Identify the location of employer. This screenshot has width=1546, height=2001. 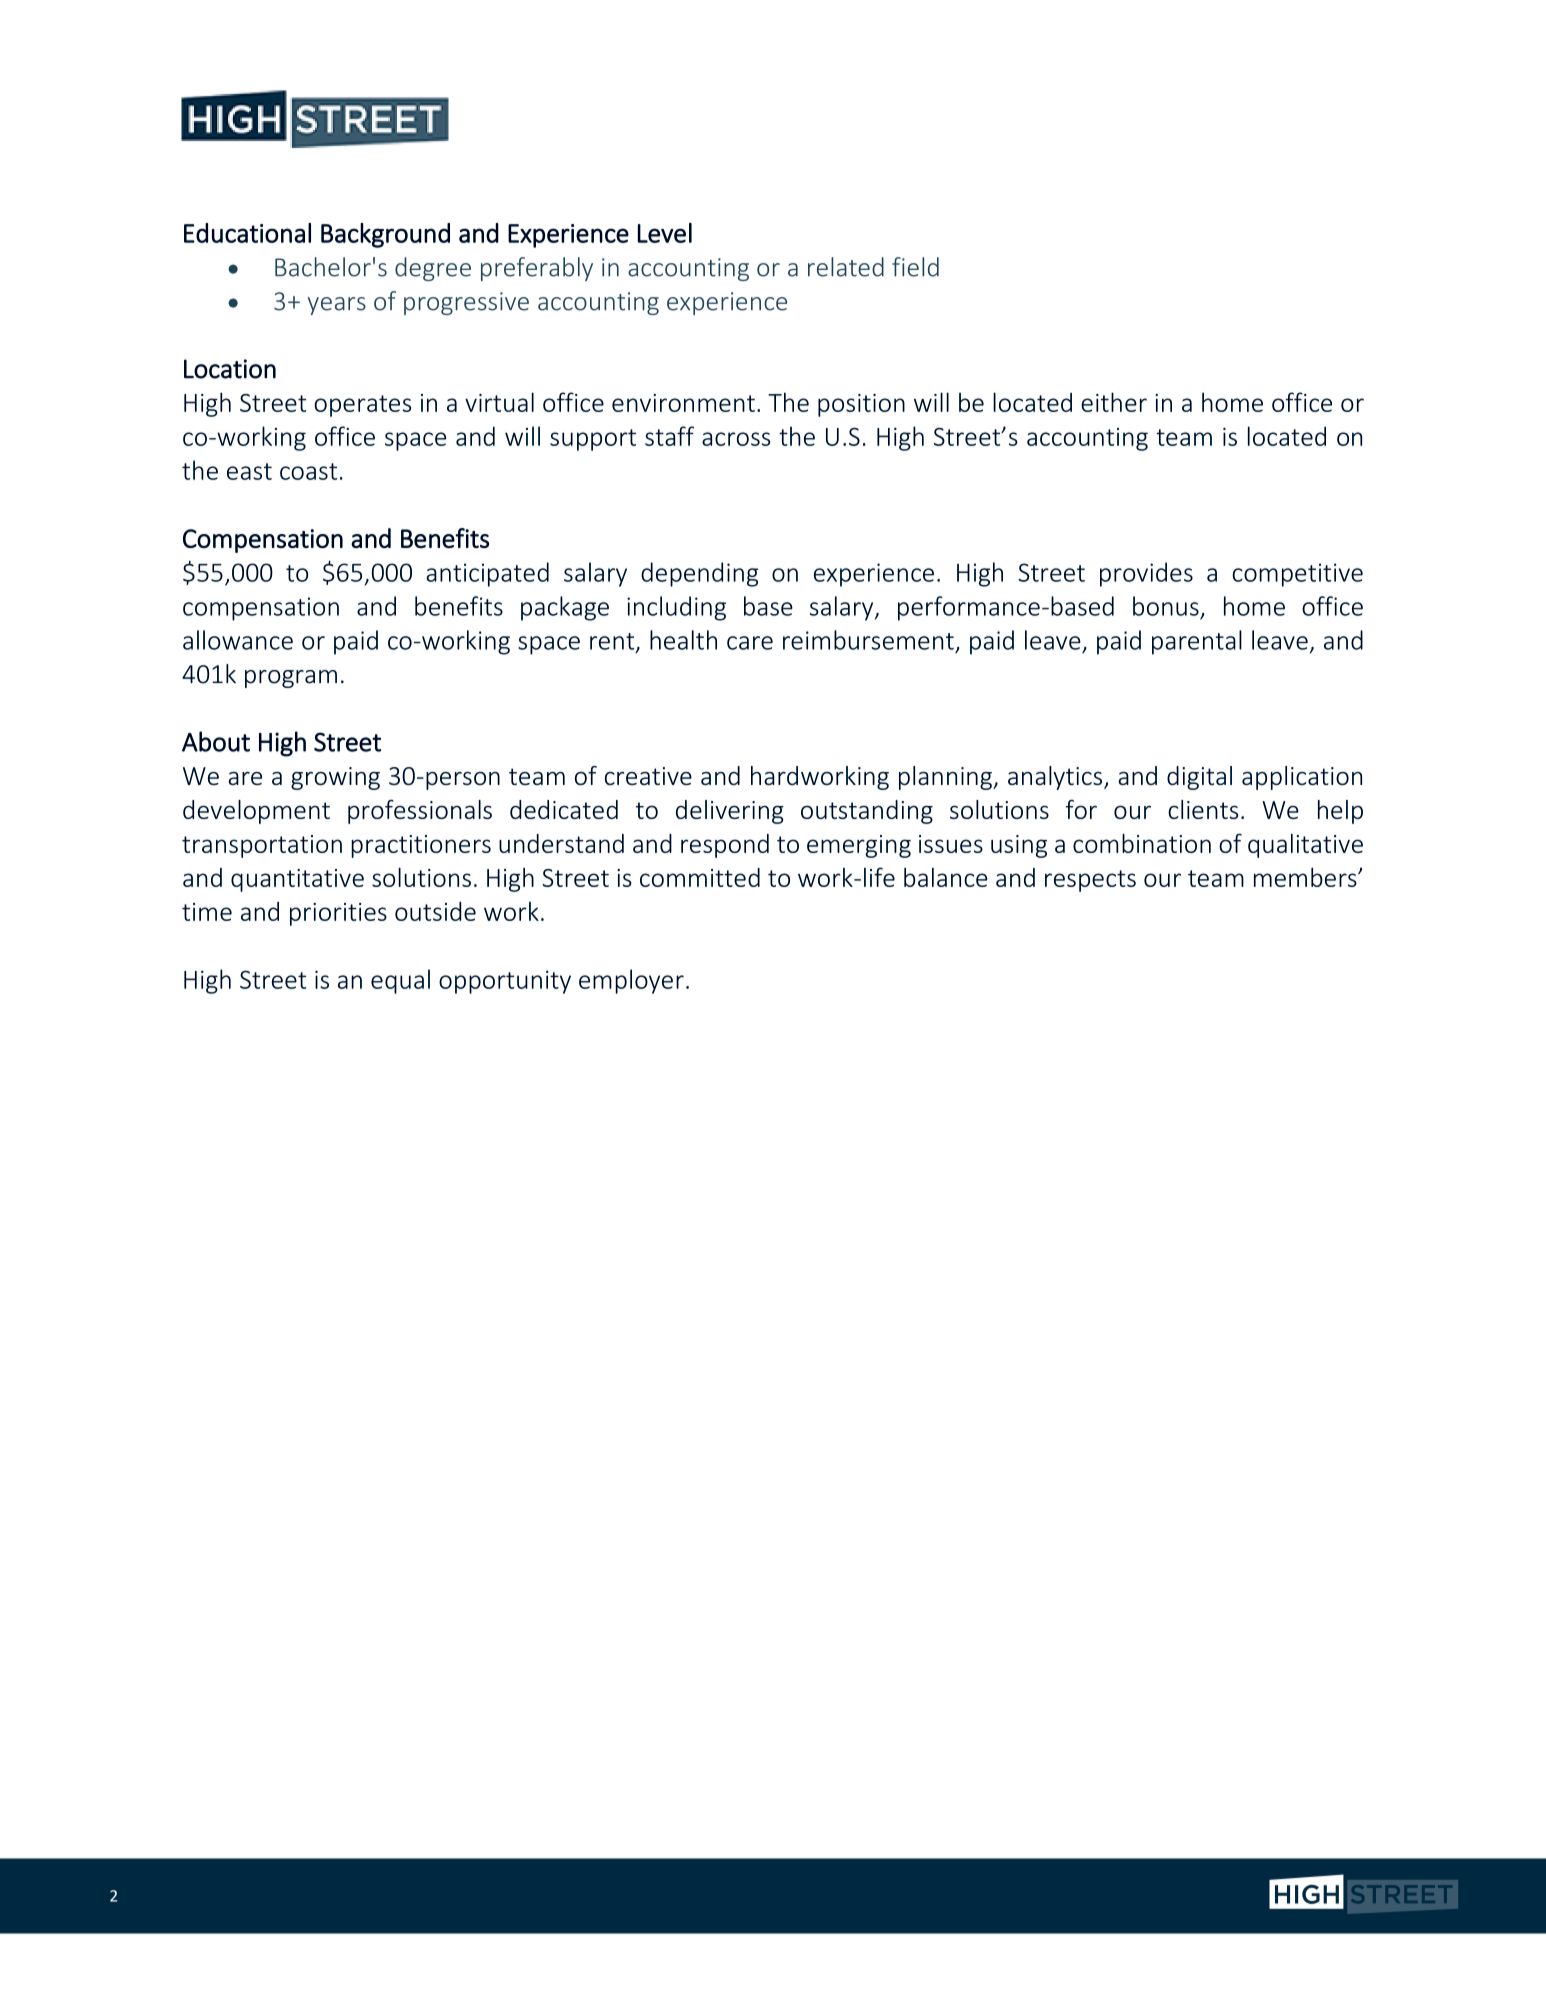
(631, 981).
